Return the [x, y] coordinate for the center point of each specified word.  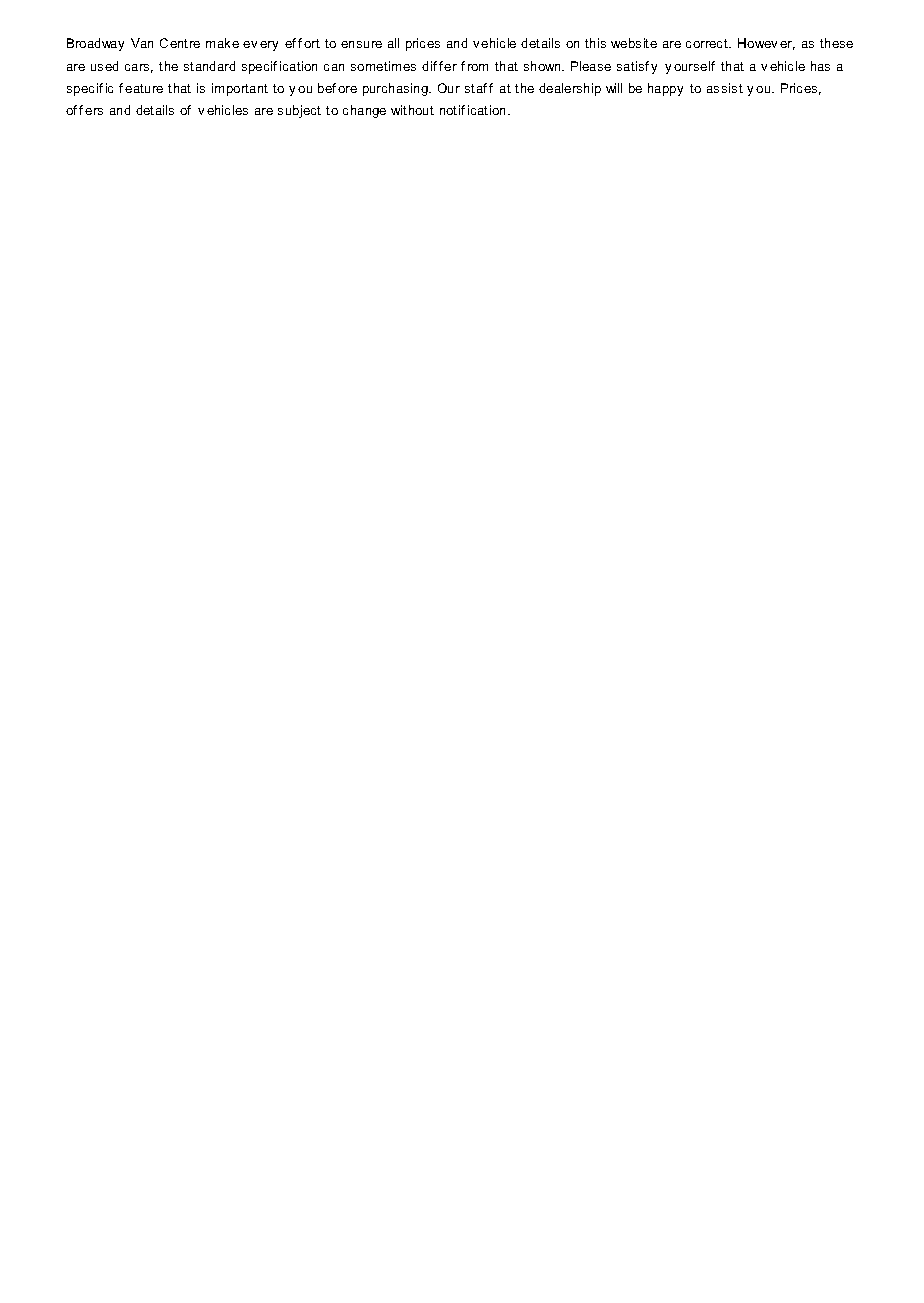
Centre [180, 43]
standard [209, 66]
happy [665, 89]
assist [725, 88]
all [393, 43]
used [104, 66]
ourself [694, 66]
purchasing [396, 89]
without [412, 110]
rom [478, 67]
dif [429, 66]
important [240, 89]
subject [299, 111]
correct [708, 43]
